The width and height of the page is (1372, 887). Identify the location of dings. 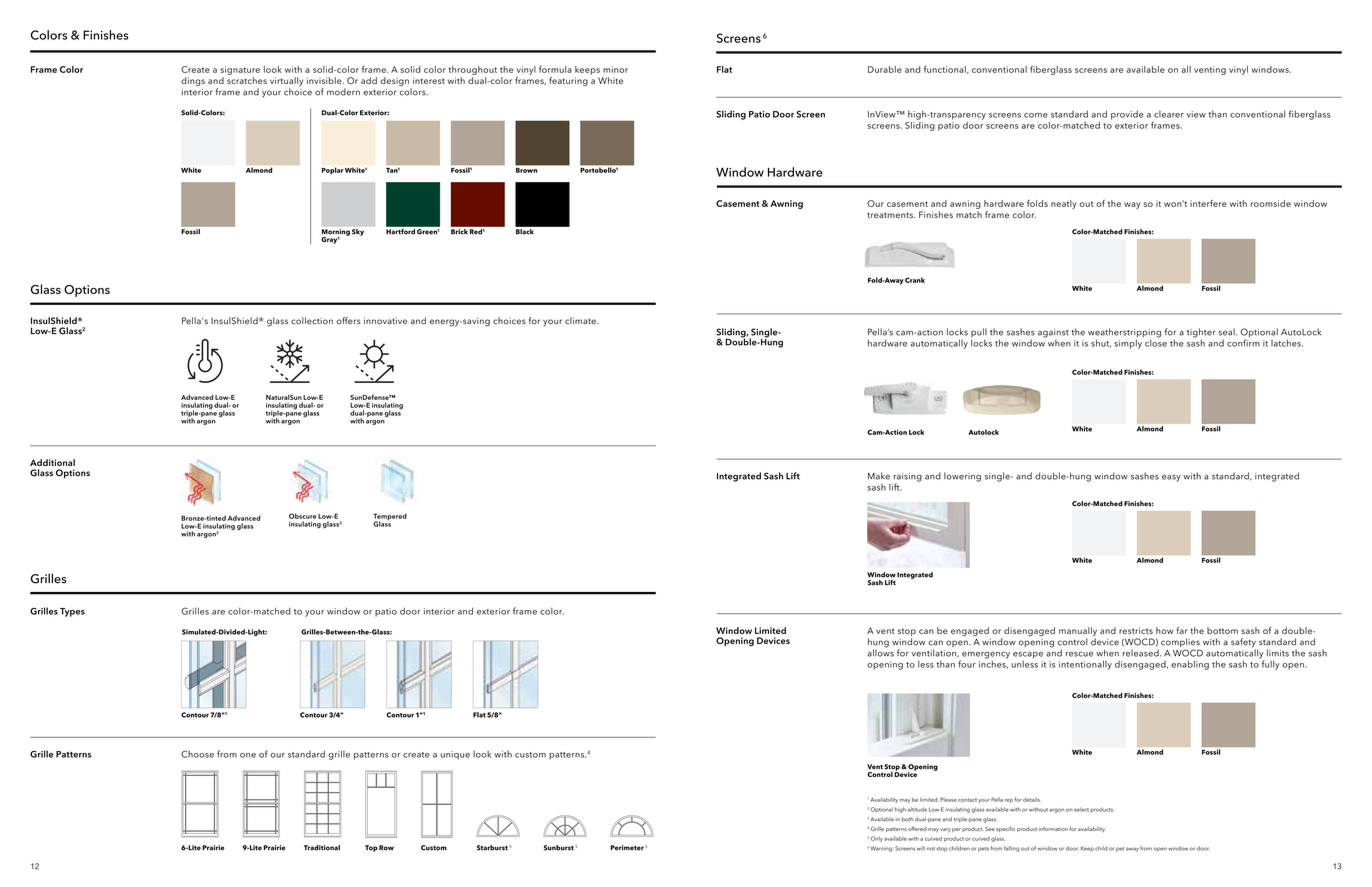
(193, 81).
